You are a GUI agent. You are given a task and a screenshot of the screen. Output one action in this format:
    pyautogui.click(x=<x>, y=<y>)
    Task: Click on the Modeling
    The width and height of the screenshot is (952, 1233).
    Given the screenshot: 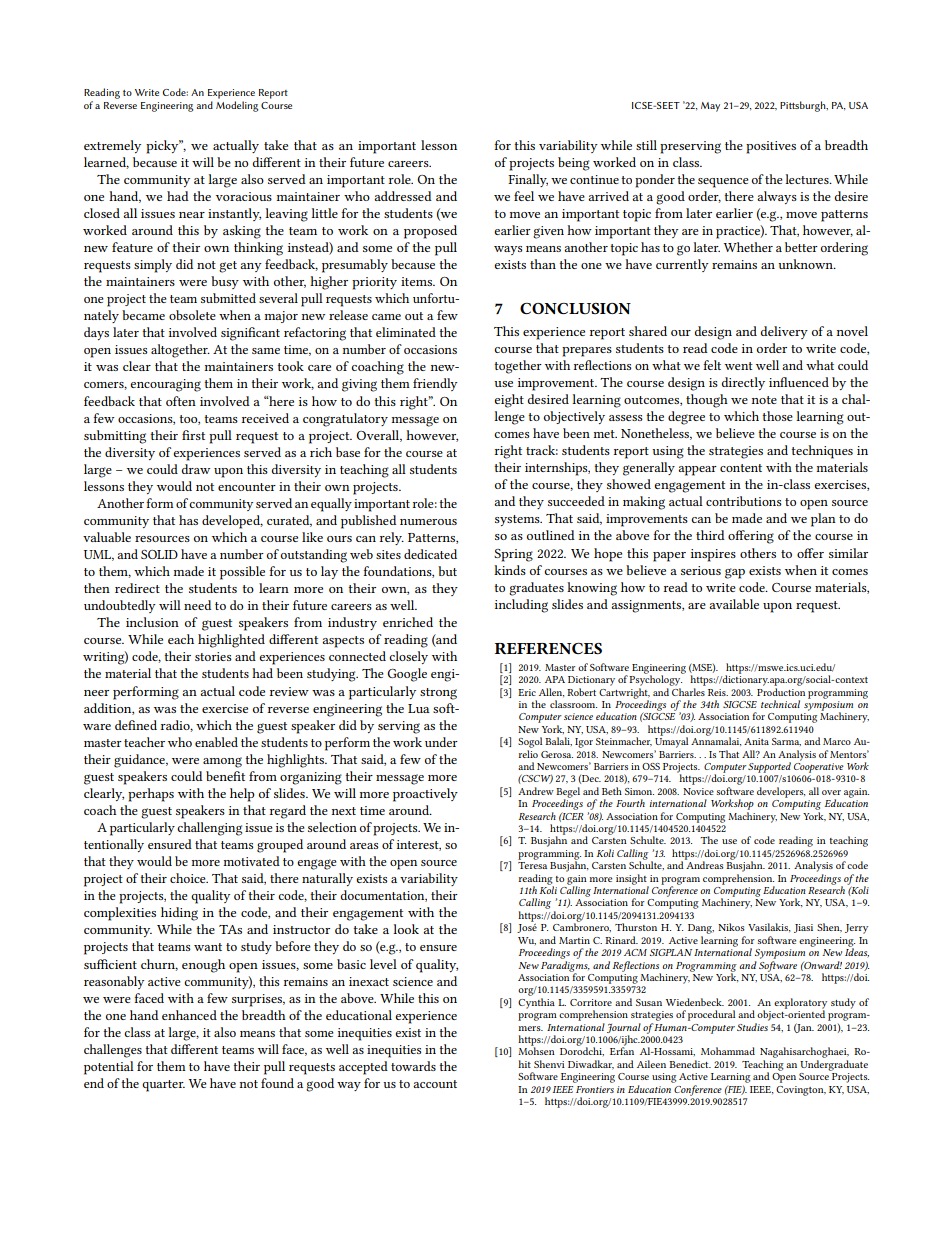 What is the action you would take?
    pyautogui.click(x=237, y=106)
